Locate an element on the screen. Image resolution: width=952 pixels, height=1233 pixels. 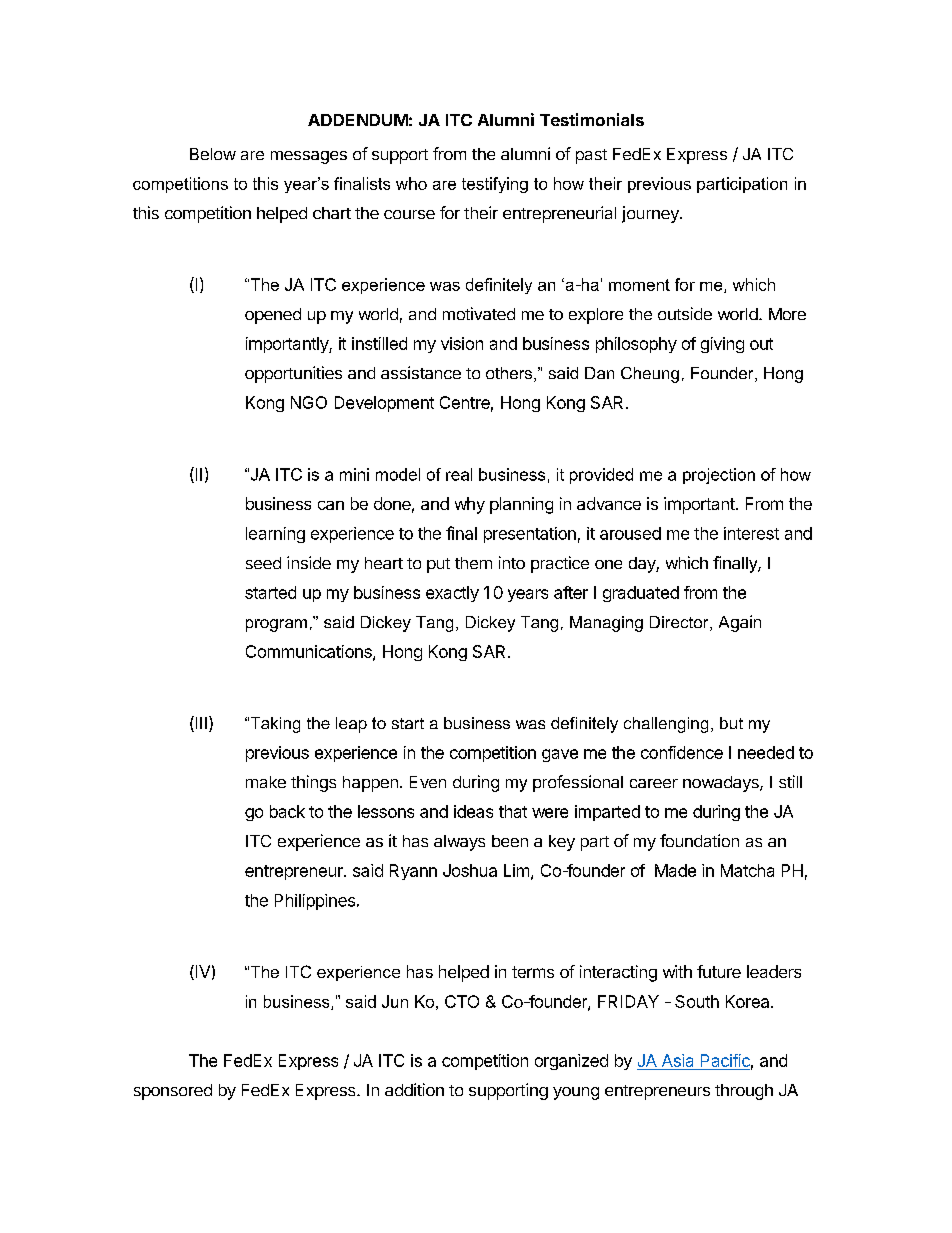
testifying is located at coordinates (495, 185).
